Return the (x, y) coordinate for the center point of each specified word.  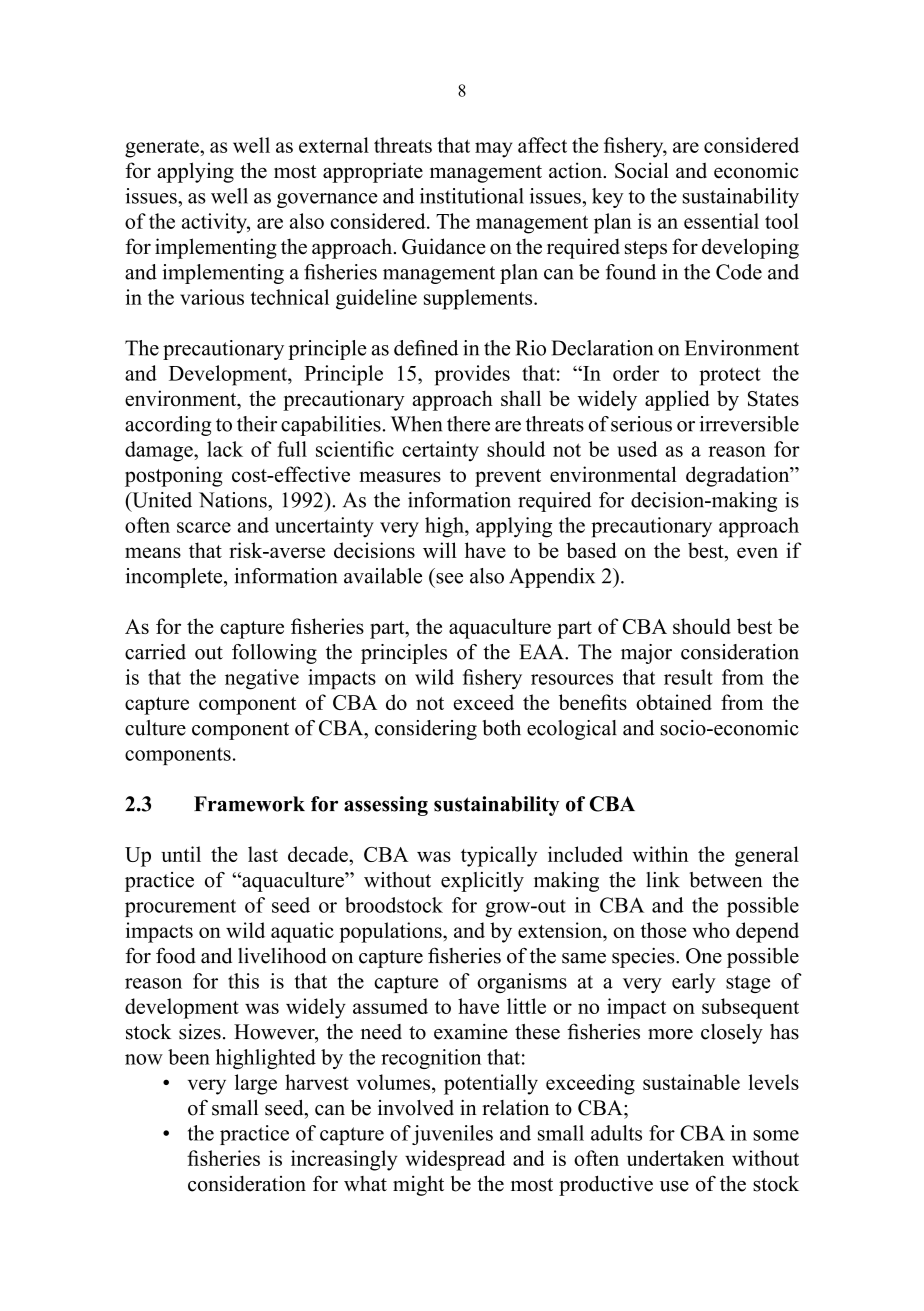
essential (721, 221)
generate (163, 149)
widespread (455, 1160)
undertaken (675, 1158)
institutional (472, 196)
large (256, 1084)
